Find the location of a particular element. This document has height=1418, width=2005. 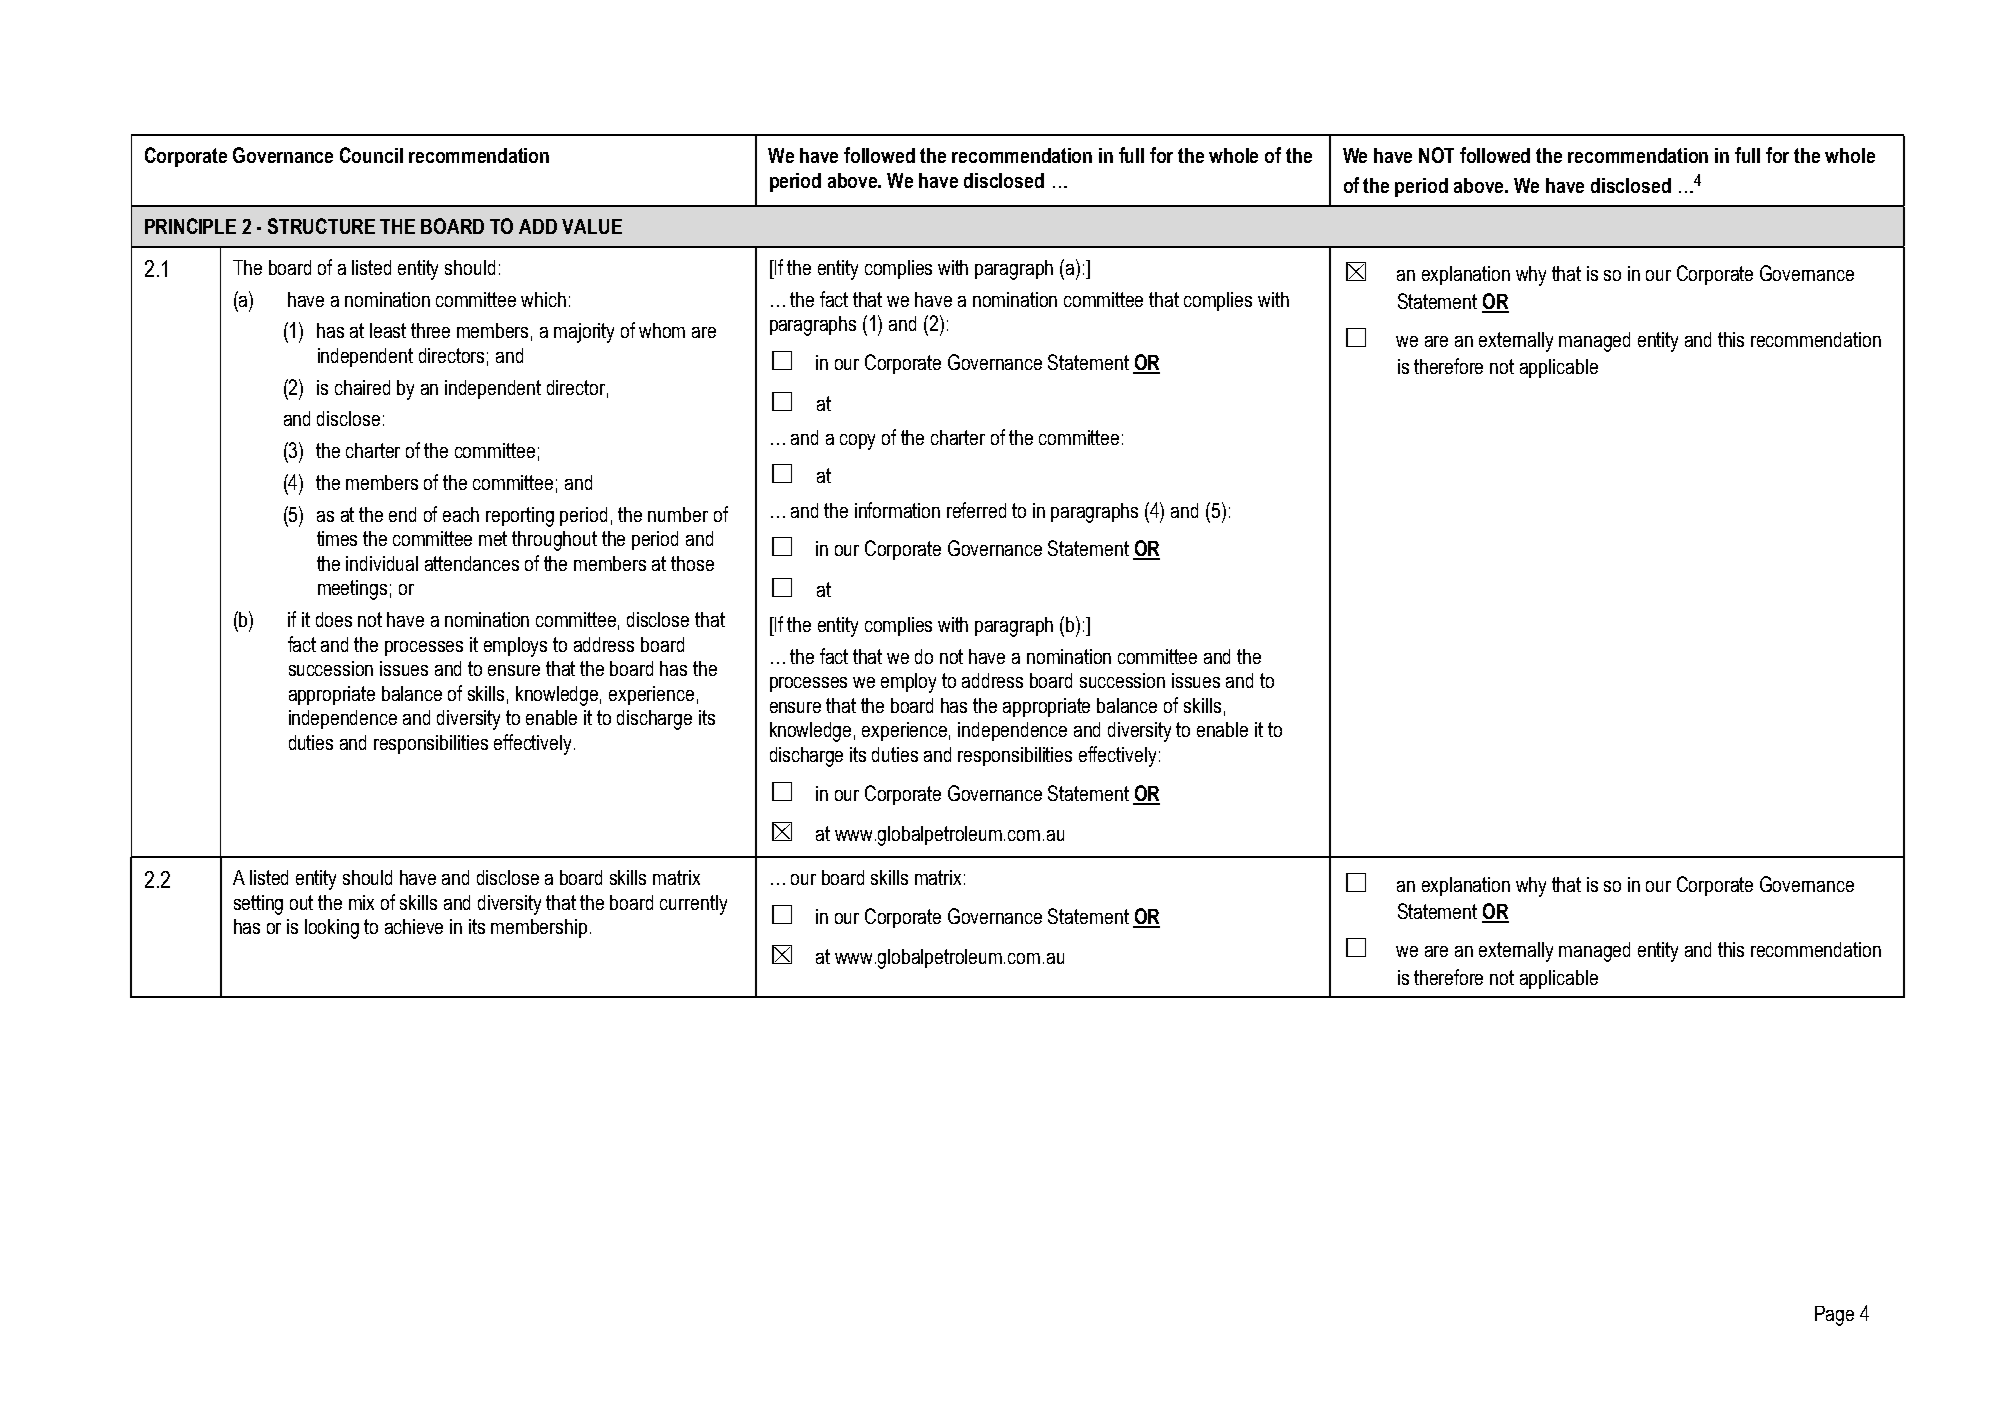

looking is located at coordinates (332, 929).
